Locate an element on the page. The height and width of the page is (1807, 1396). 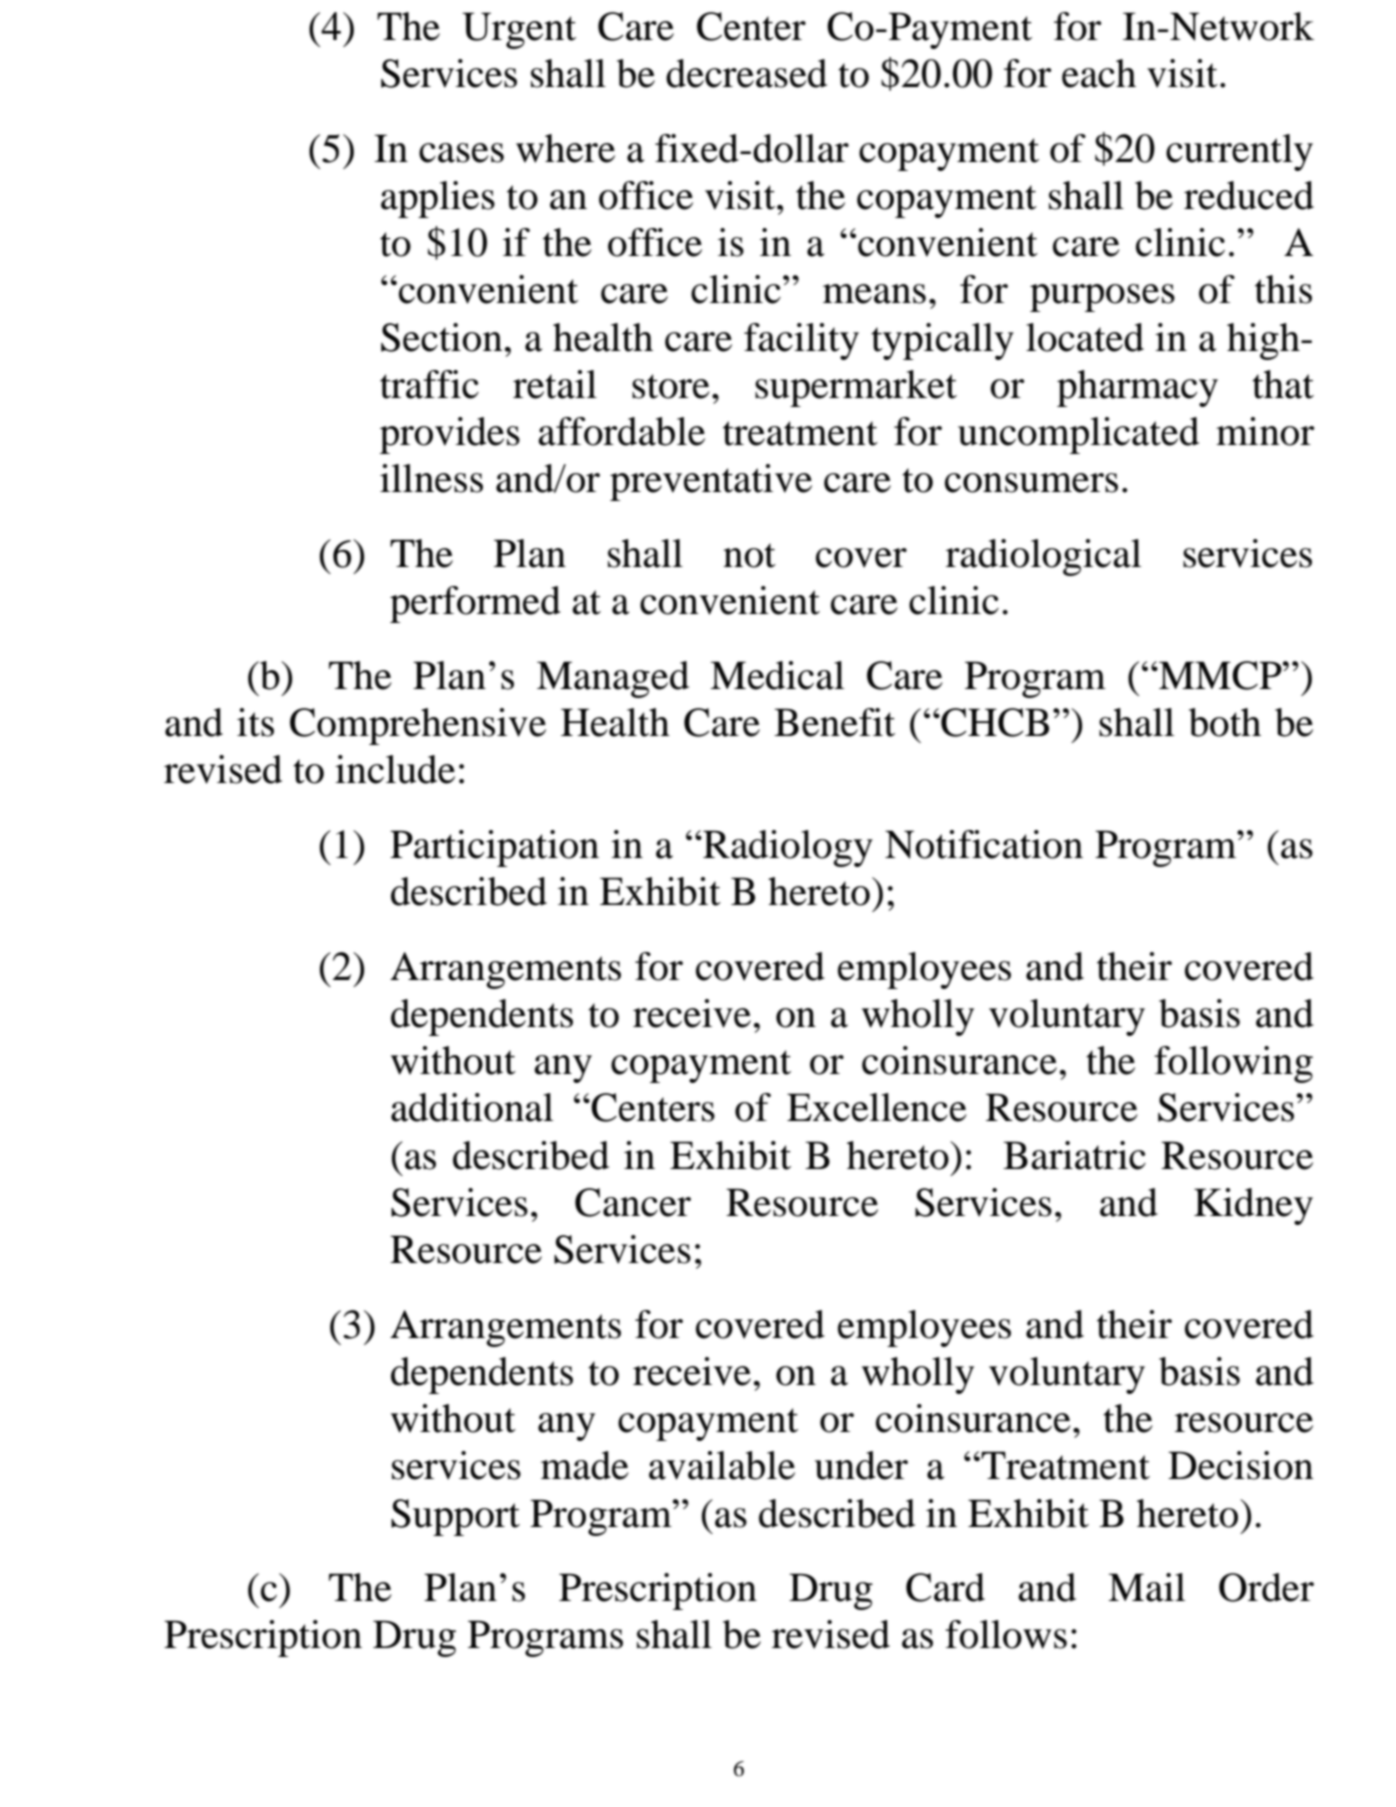
pharmacy is located at coordinates (1137, 388).
